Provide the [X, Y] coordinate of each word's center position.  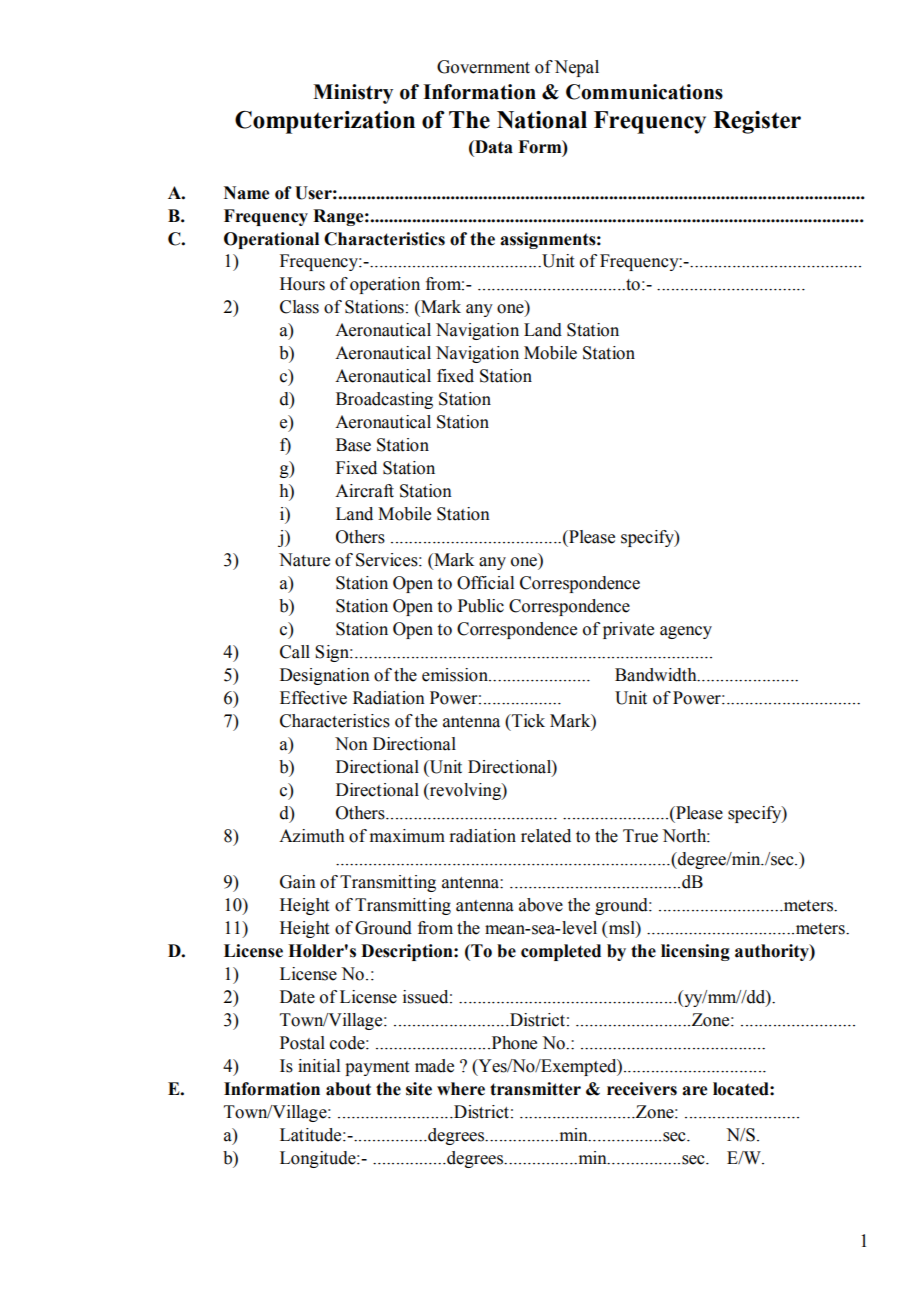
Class [299, 307]
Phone [513, 1043]
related [546, 836]
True [640, 836]
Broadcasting [384, 400]
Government [483, 67]
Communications [644, 92]
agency [686, 632]
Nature [304, 560]
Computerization [325, 122]
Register [757, 122]
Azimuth [312, 836]
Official [485, 583]
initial [319, 1066]
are [694, 1091]
